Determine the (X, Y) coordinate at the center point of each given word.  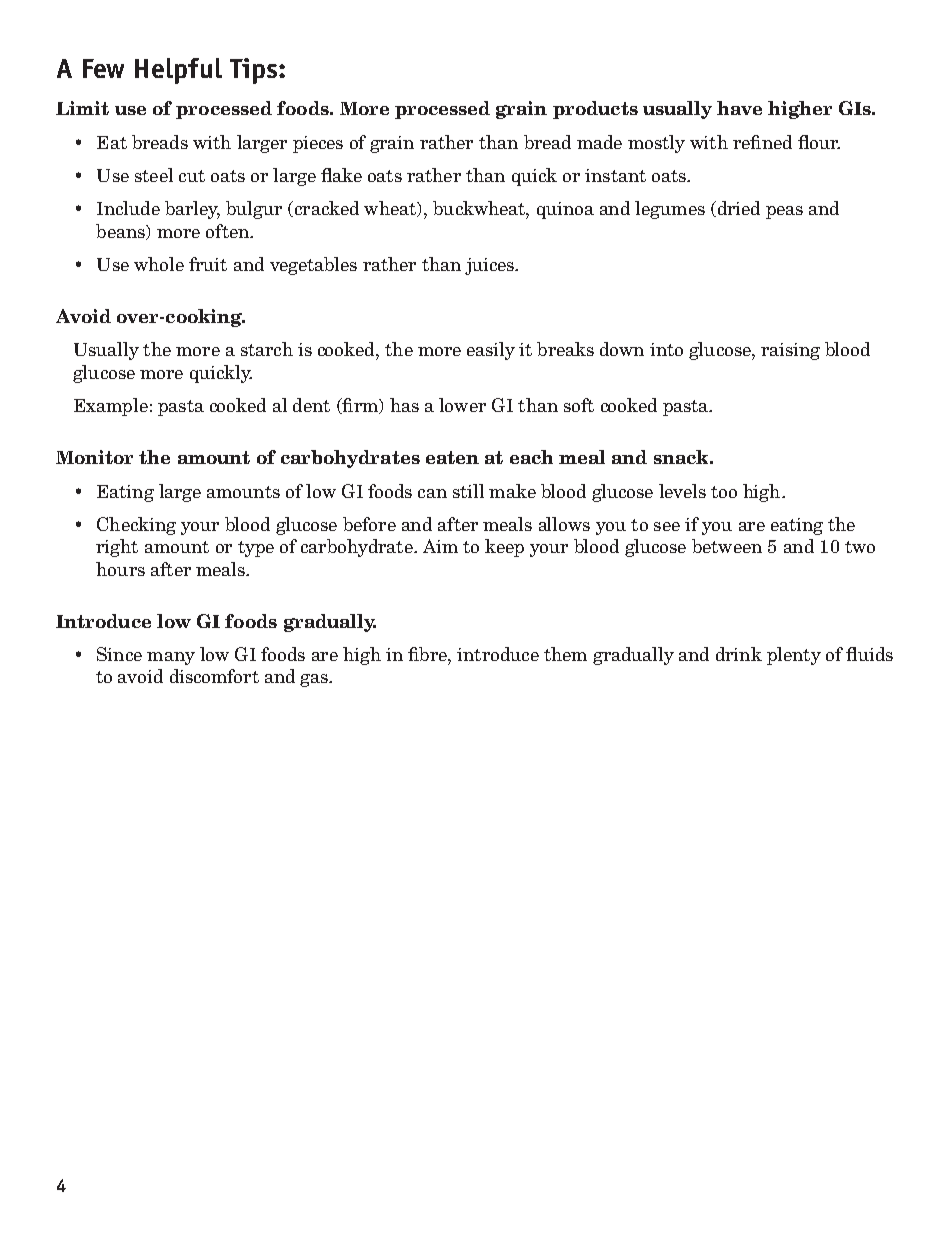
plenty (794, 656)
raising (790, 351)
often (229, 231)
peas (784, 212)
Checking (136, 526)
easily (491, 351)
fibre (428, 654)
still (468, 491)
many (171, 658)
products (595, 110)
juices (490, 266)
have (739, 108)
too (724, 492)
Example (111, 407)
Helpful (178, 71)
